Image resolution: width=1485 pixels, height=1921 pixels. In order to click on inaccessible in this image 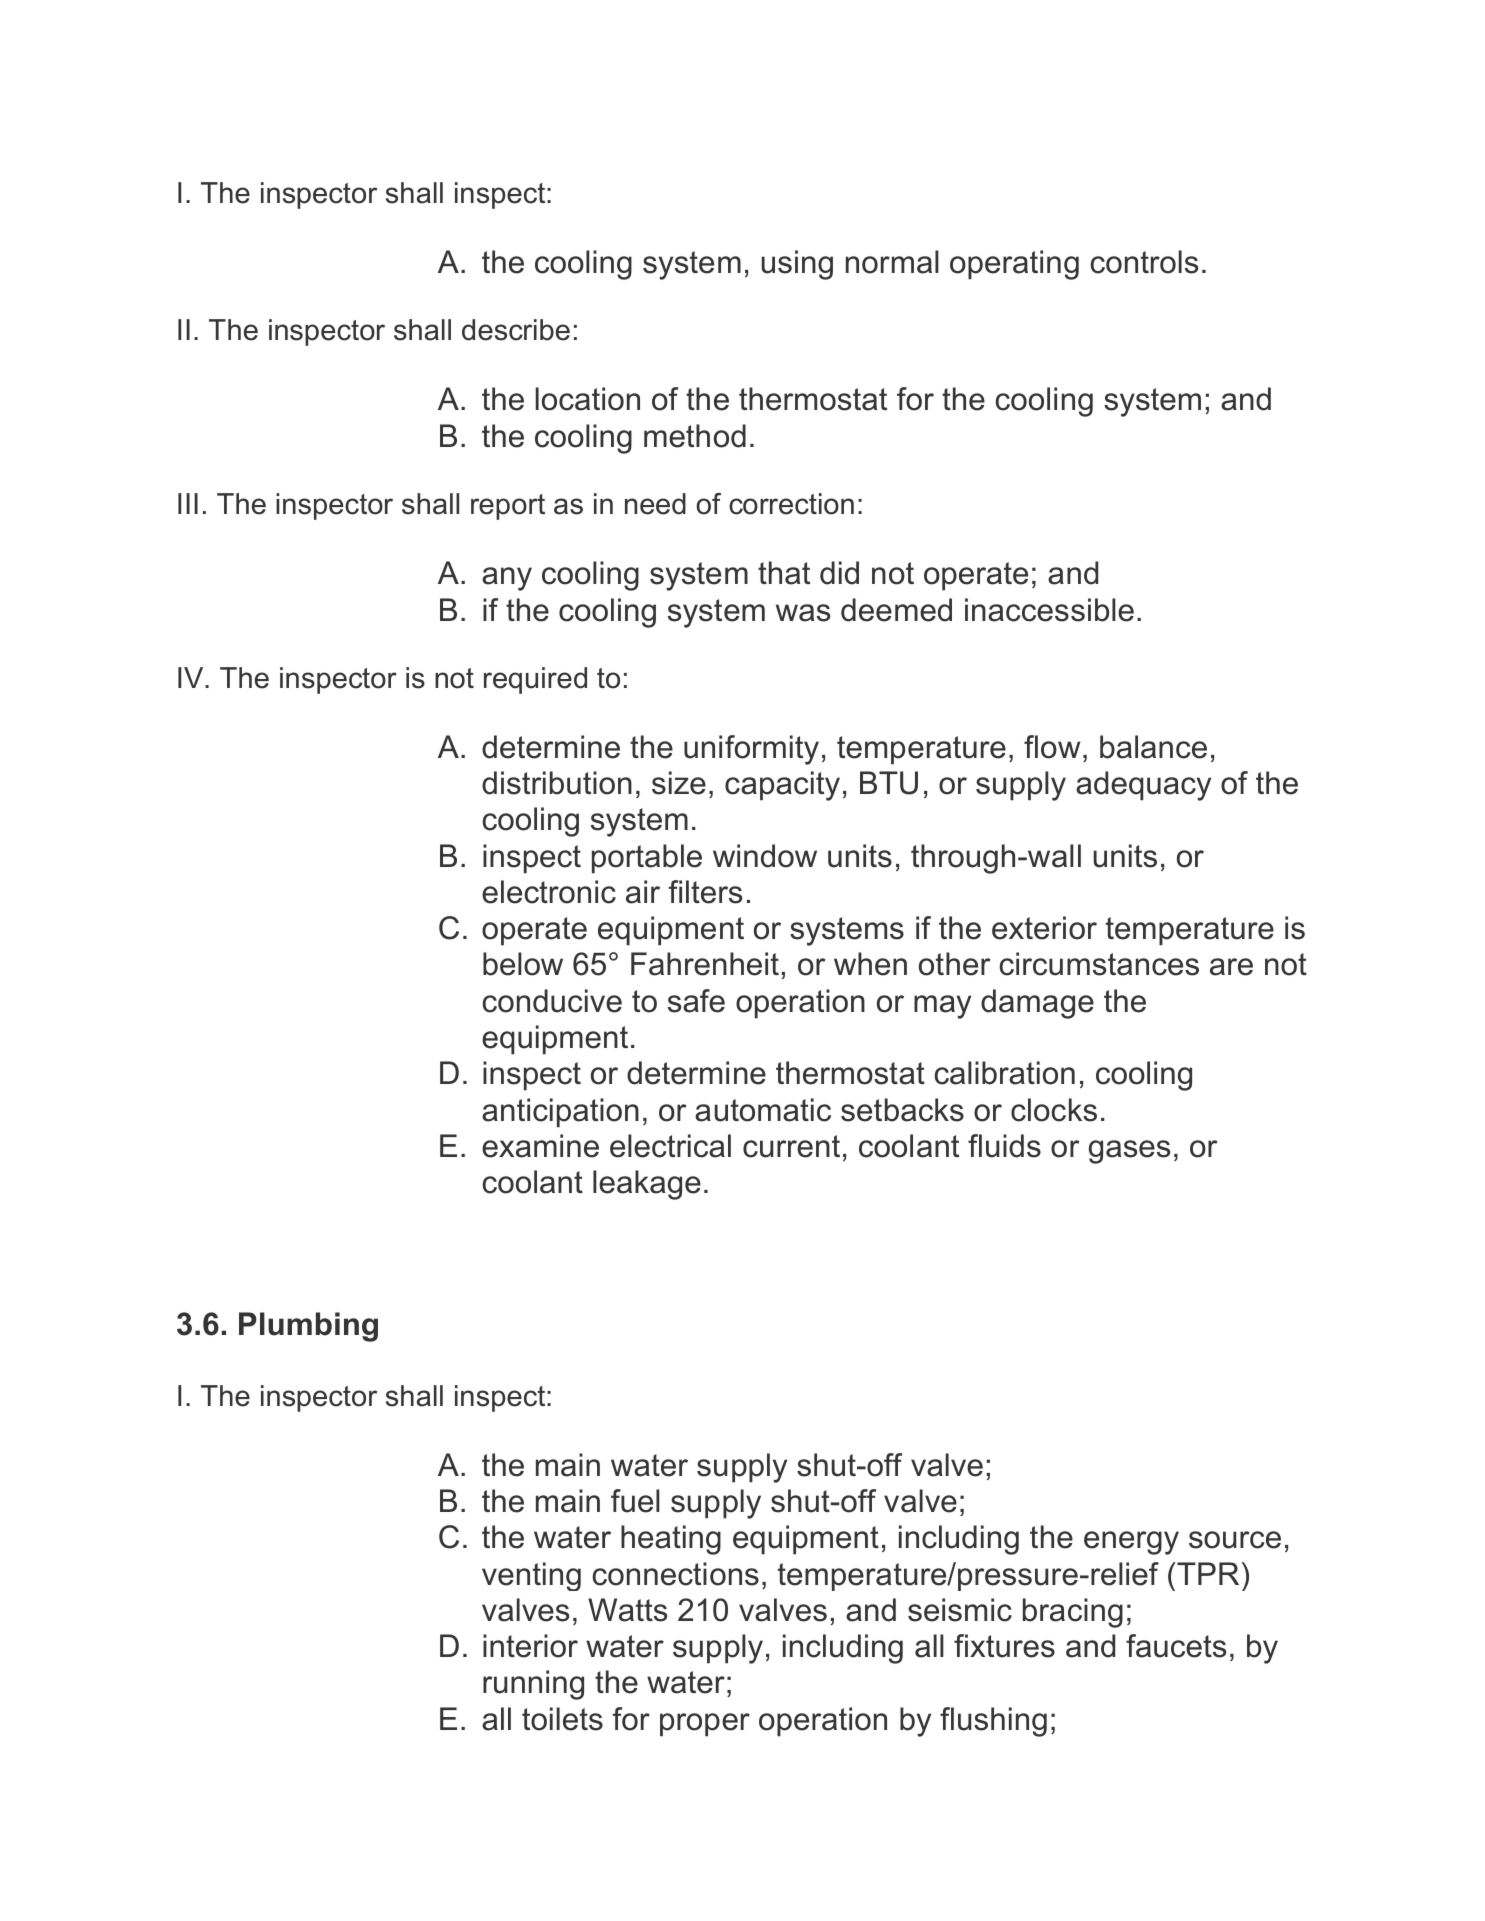, I will do `click(1049, 610)`.
